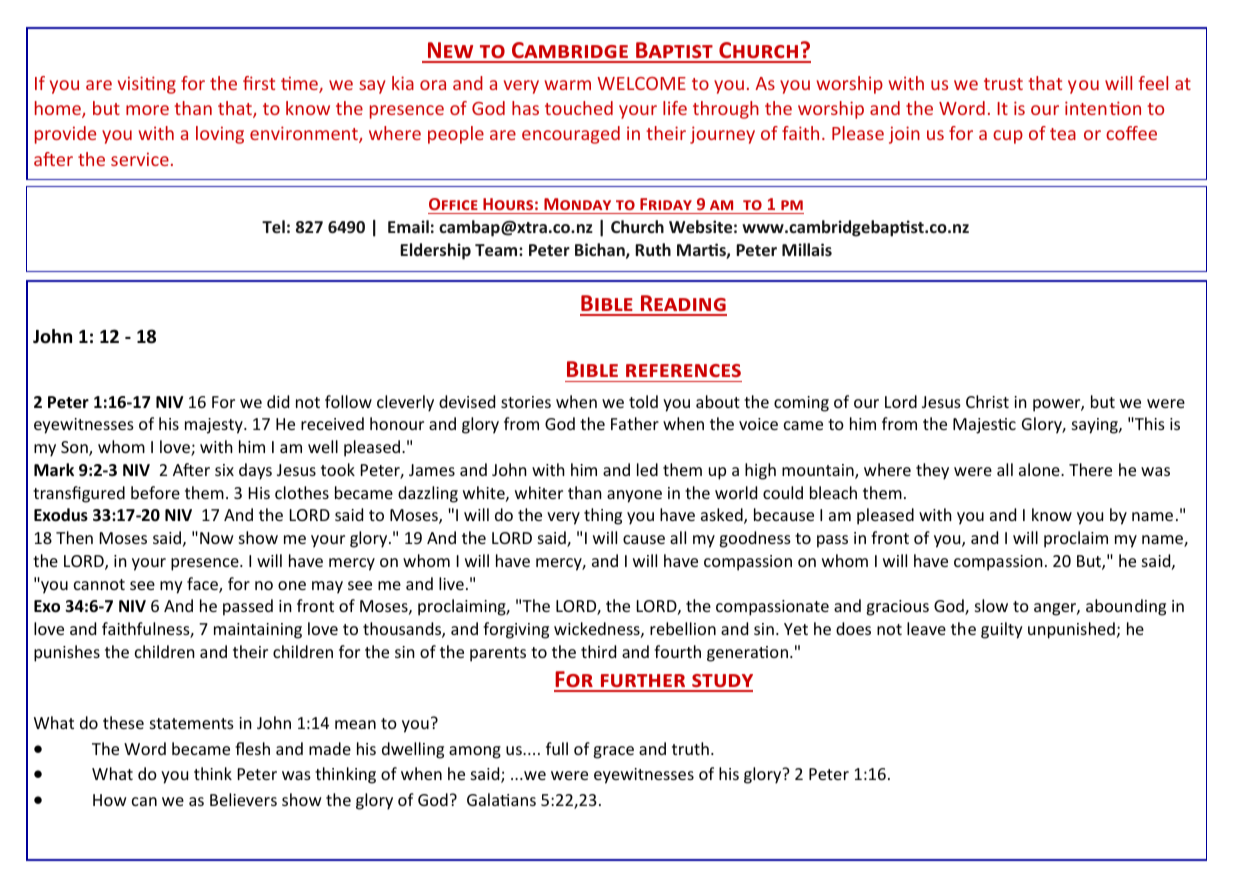 This screenshot has height=872, width=1233. I want to click on slow, so click(991, 605).
